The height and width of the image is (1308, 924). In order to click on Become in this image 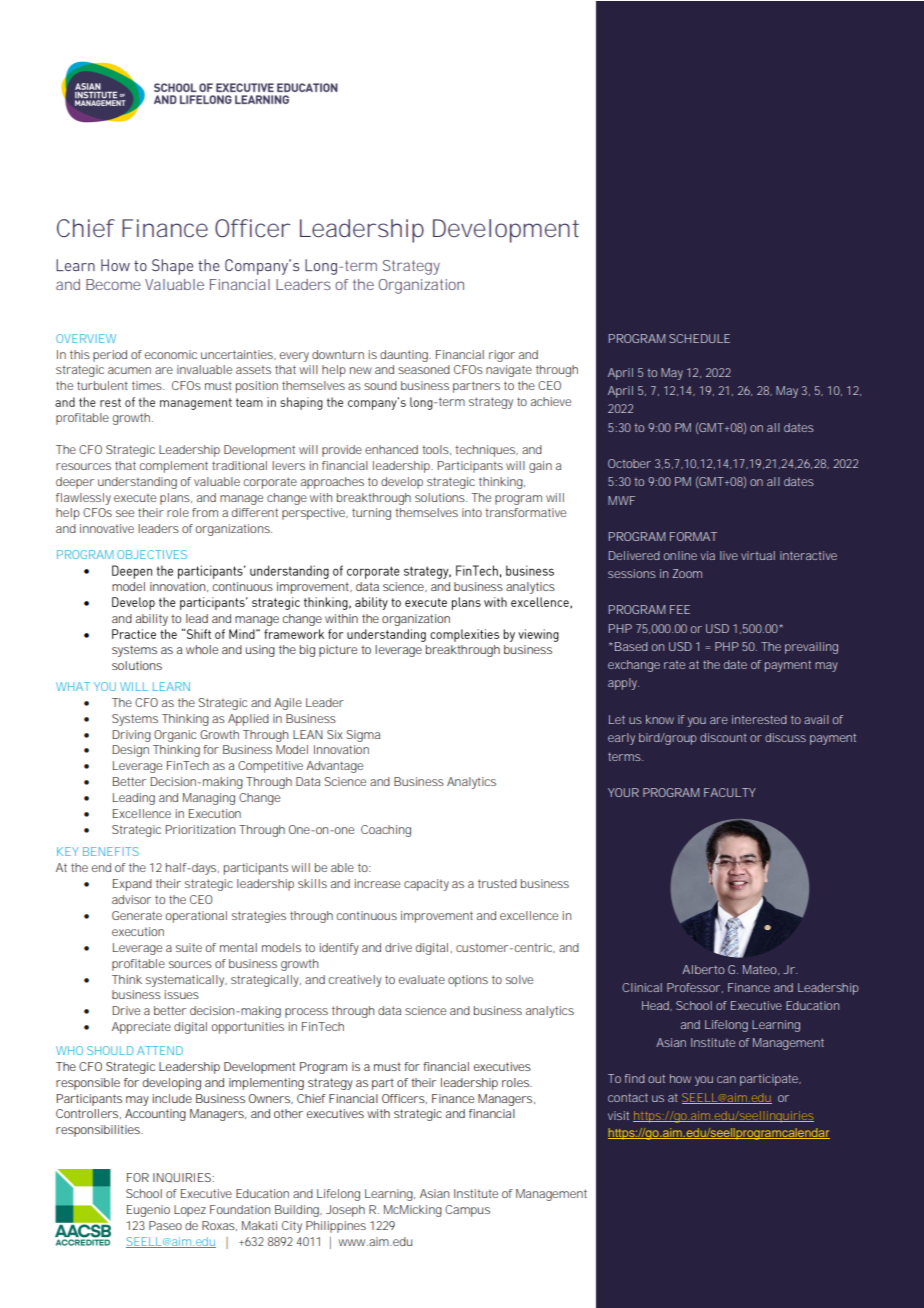, I will do `click(113, 284)`.
